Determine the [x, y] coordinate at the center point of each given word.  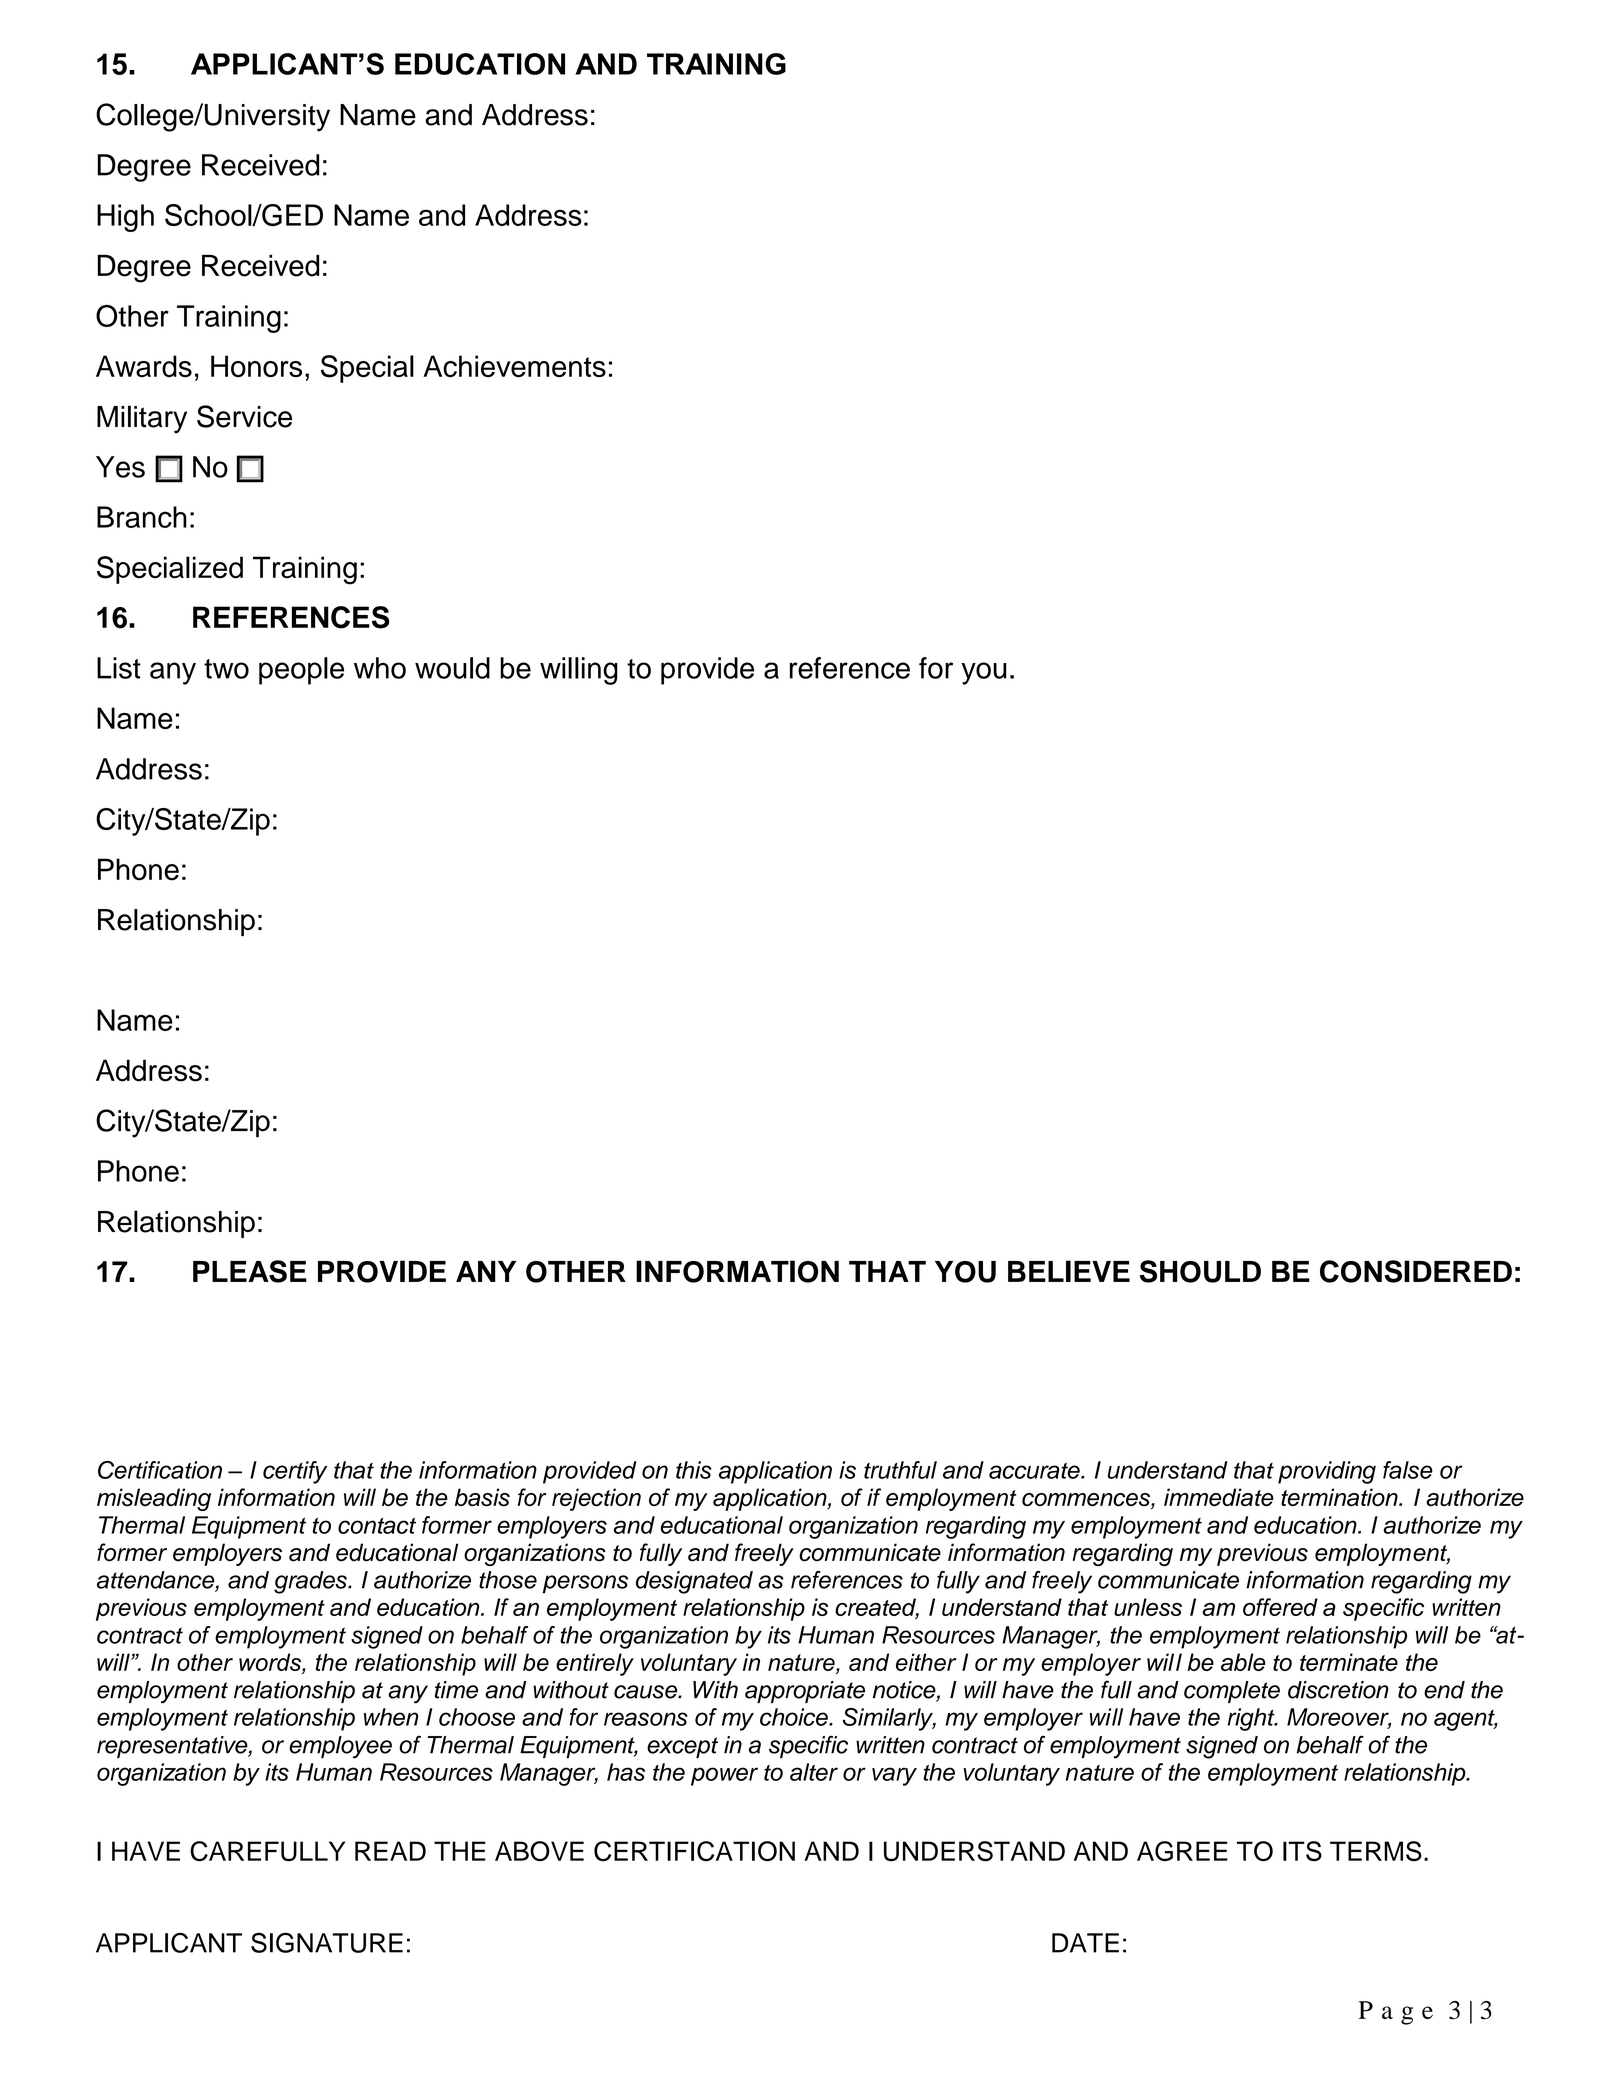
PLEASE [250, 1271]
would [452, 668]
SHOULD [1200, 1271]
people [301, 671]
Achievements [514, 366]
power [724, 1776]
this [694, 1470]
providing [1327, 1472]
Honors [256, 366]
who [380, 668]
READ [390, 1851]
